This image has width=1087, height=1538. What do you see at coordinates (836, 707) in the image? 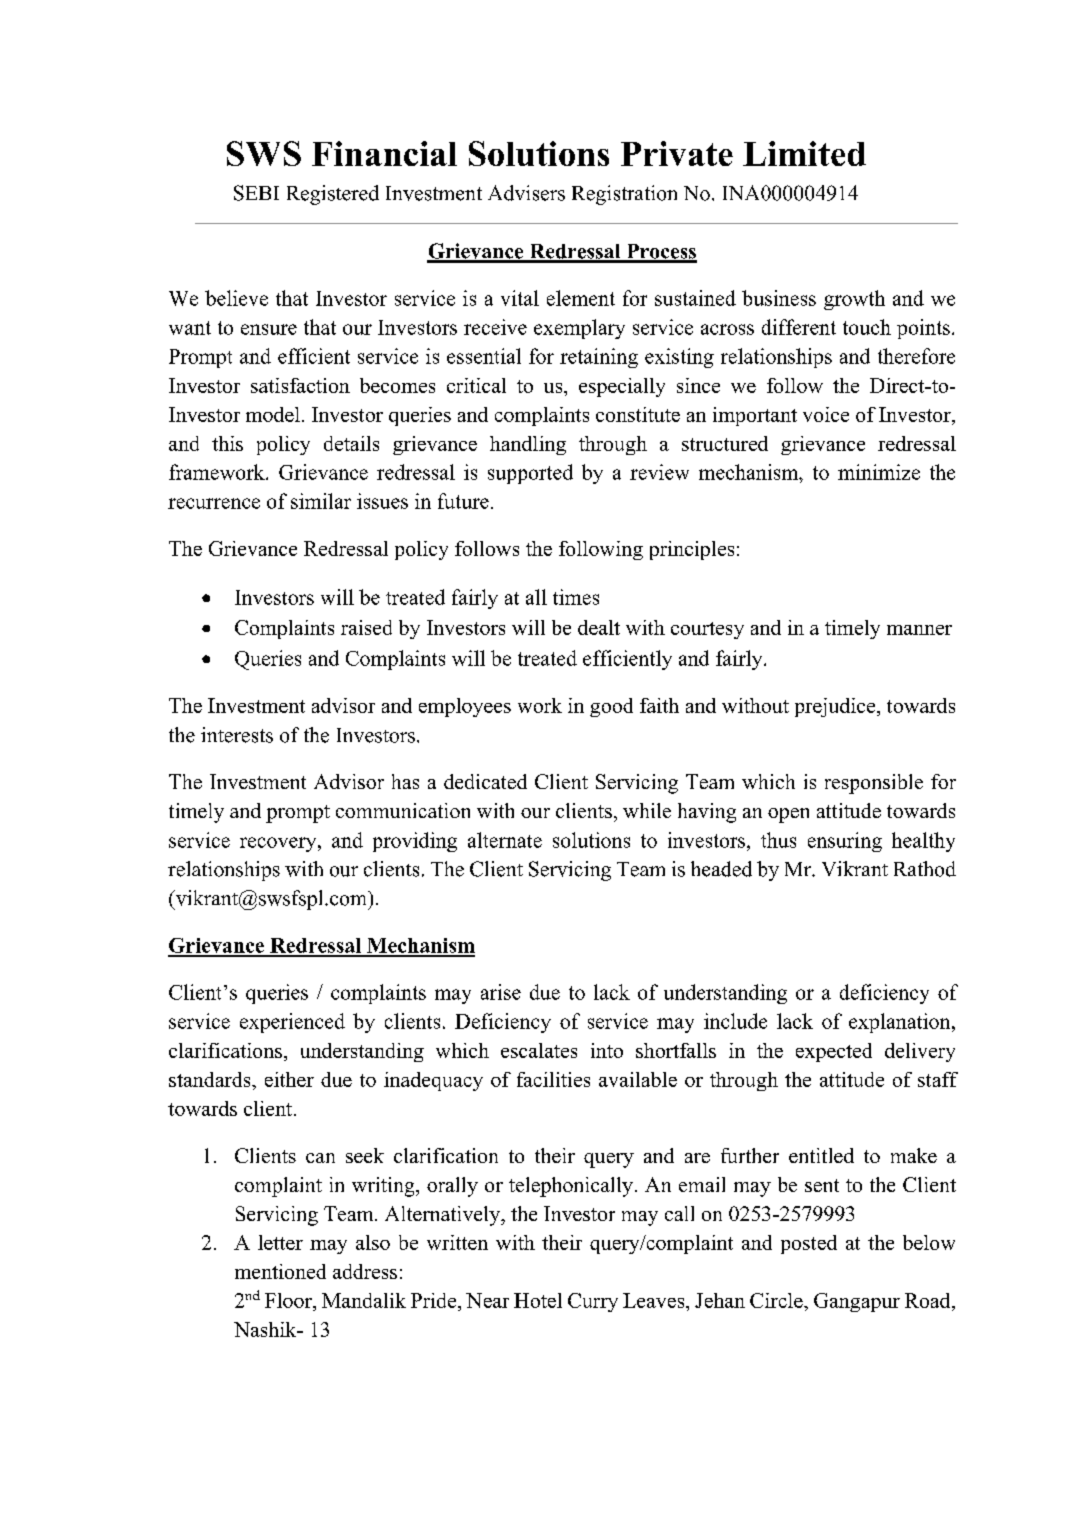
I see `prejudice` at bounding box center [836, 707].
